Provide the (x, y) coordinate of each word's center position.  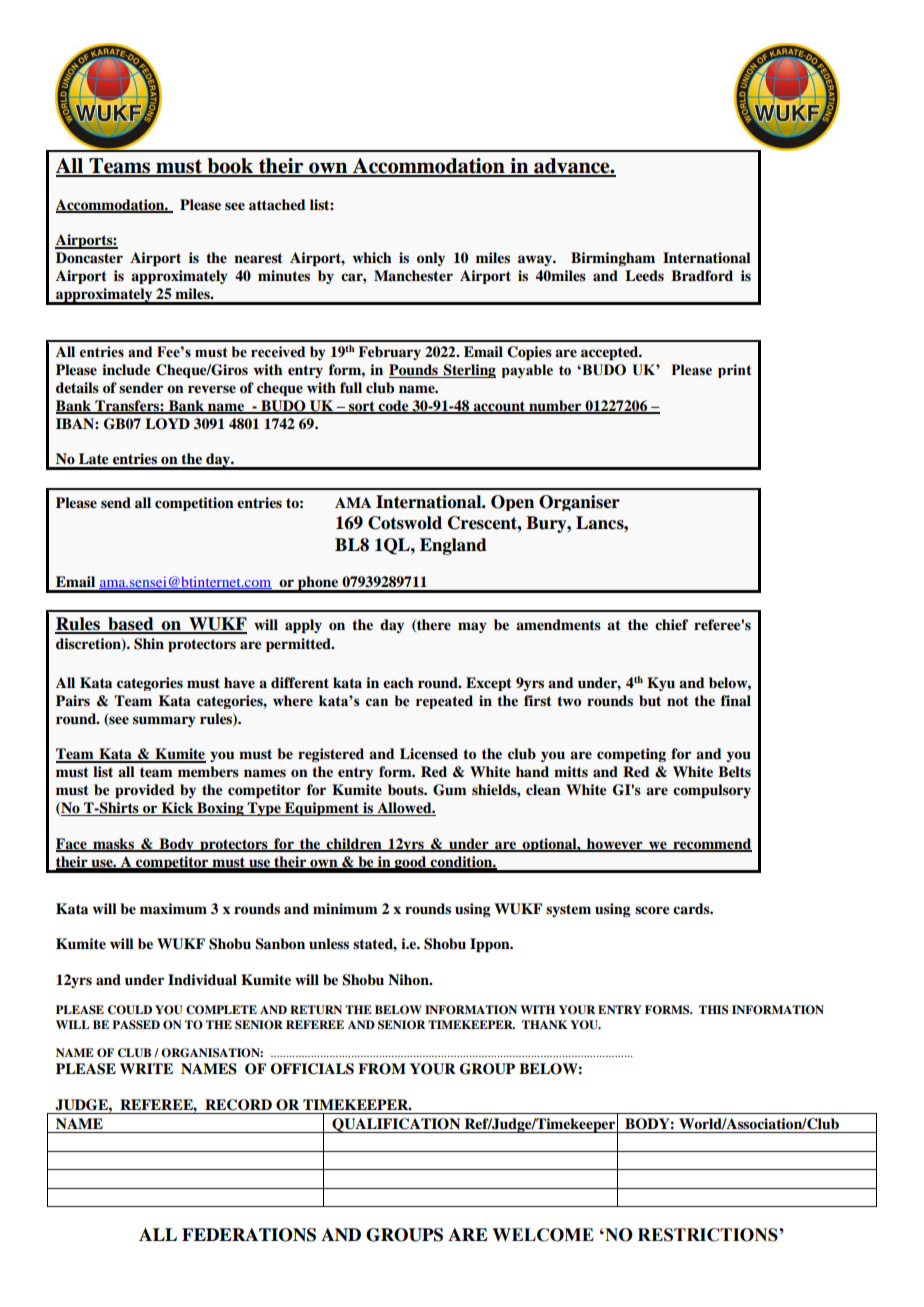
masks (113, 844)
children (354, 844)
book (230, 167)
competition (194, 504)
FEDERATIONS (249, 1235)
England (453, 546)
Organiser (579, 503)
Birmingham (613, 259)
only (431, 259)
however (615, 844)
